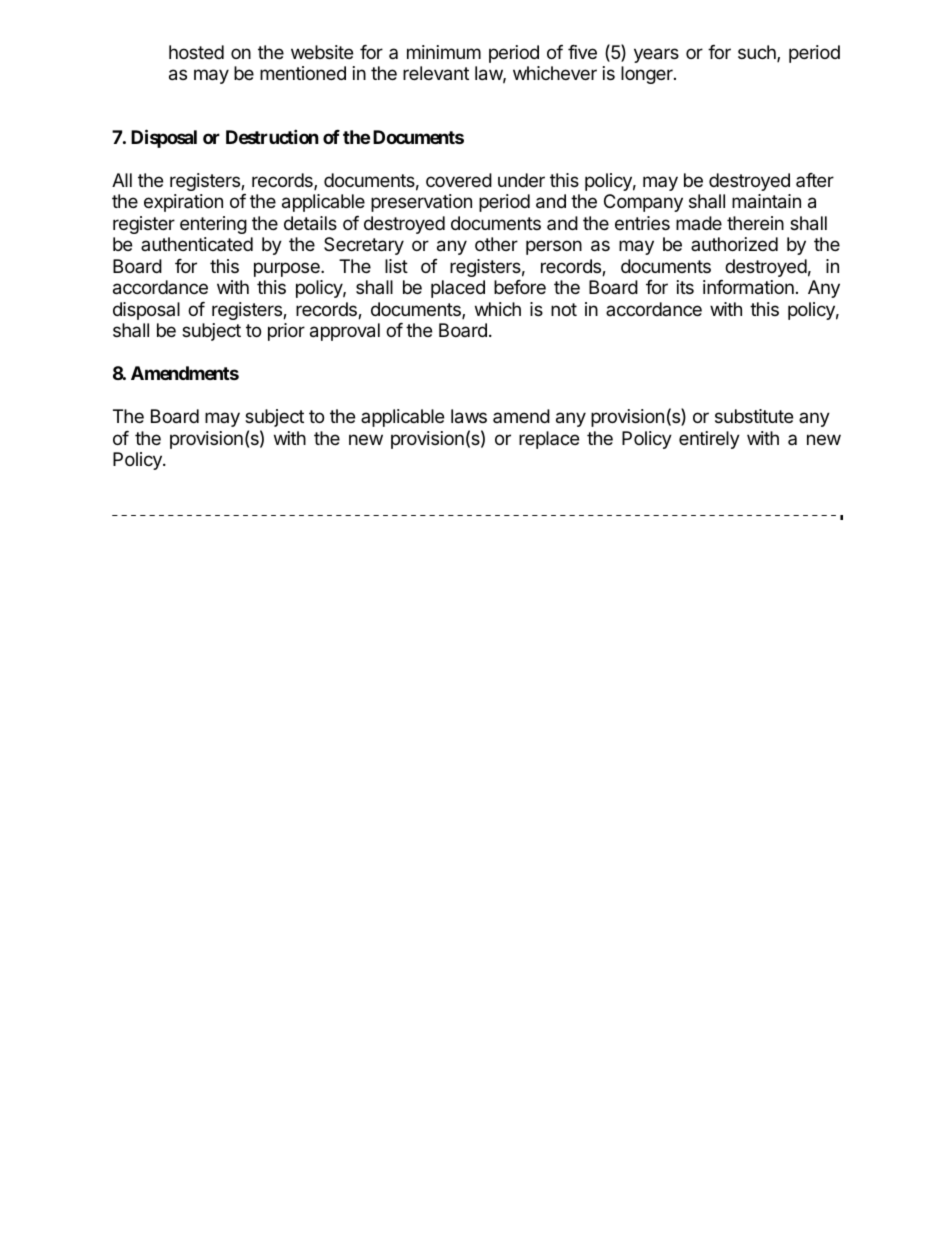  Describe the element at coordinates (748, 287) in the page. I see `information` at that location.
